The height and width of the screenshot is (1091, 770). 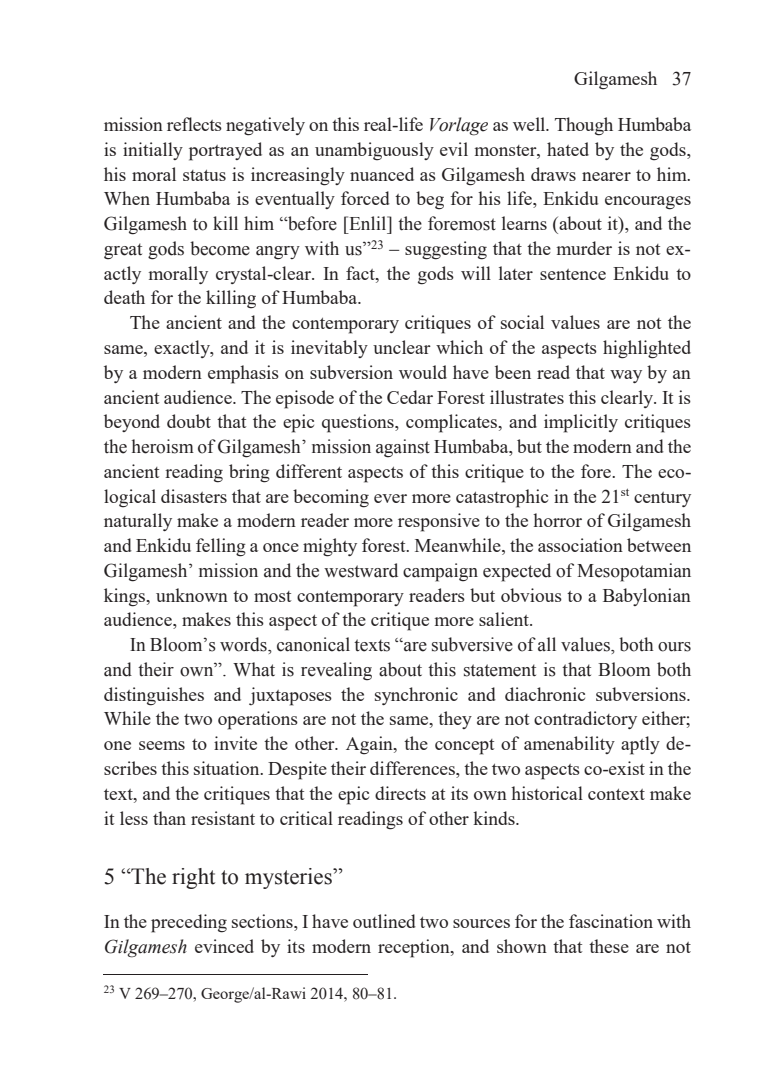 I want to click on initially, so click(x=153, y=151).
